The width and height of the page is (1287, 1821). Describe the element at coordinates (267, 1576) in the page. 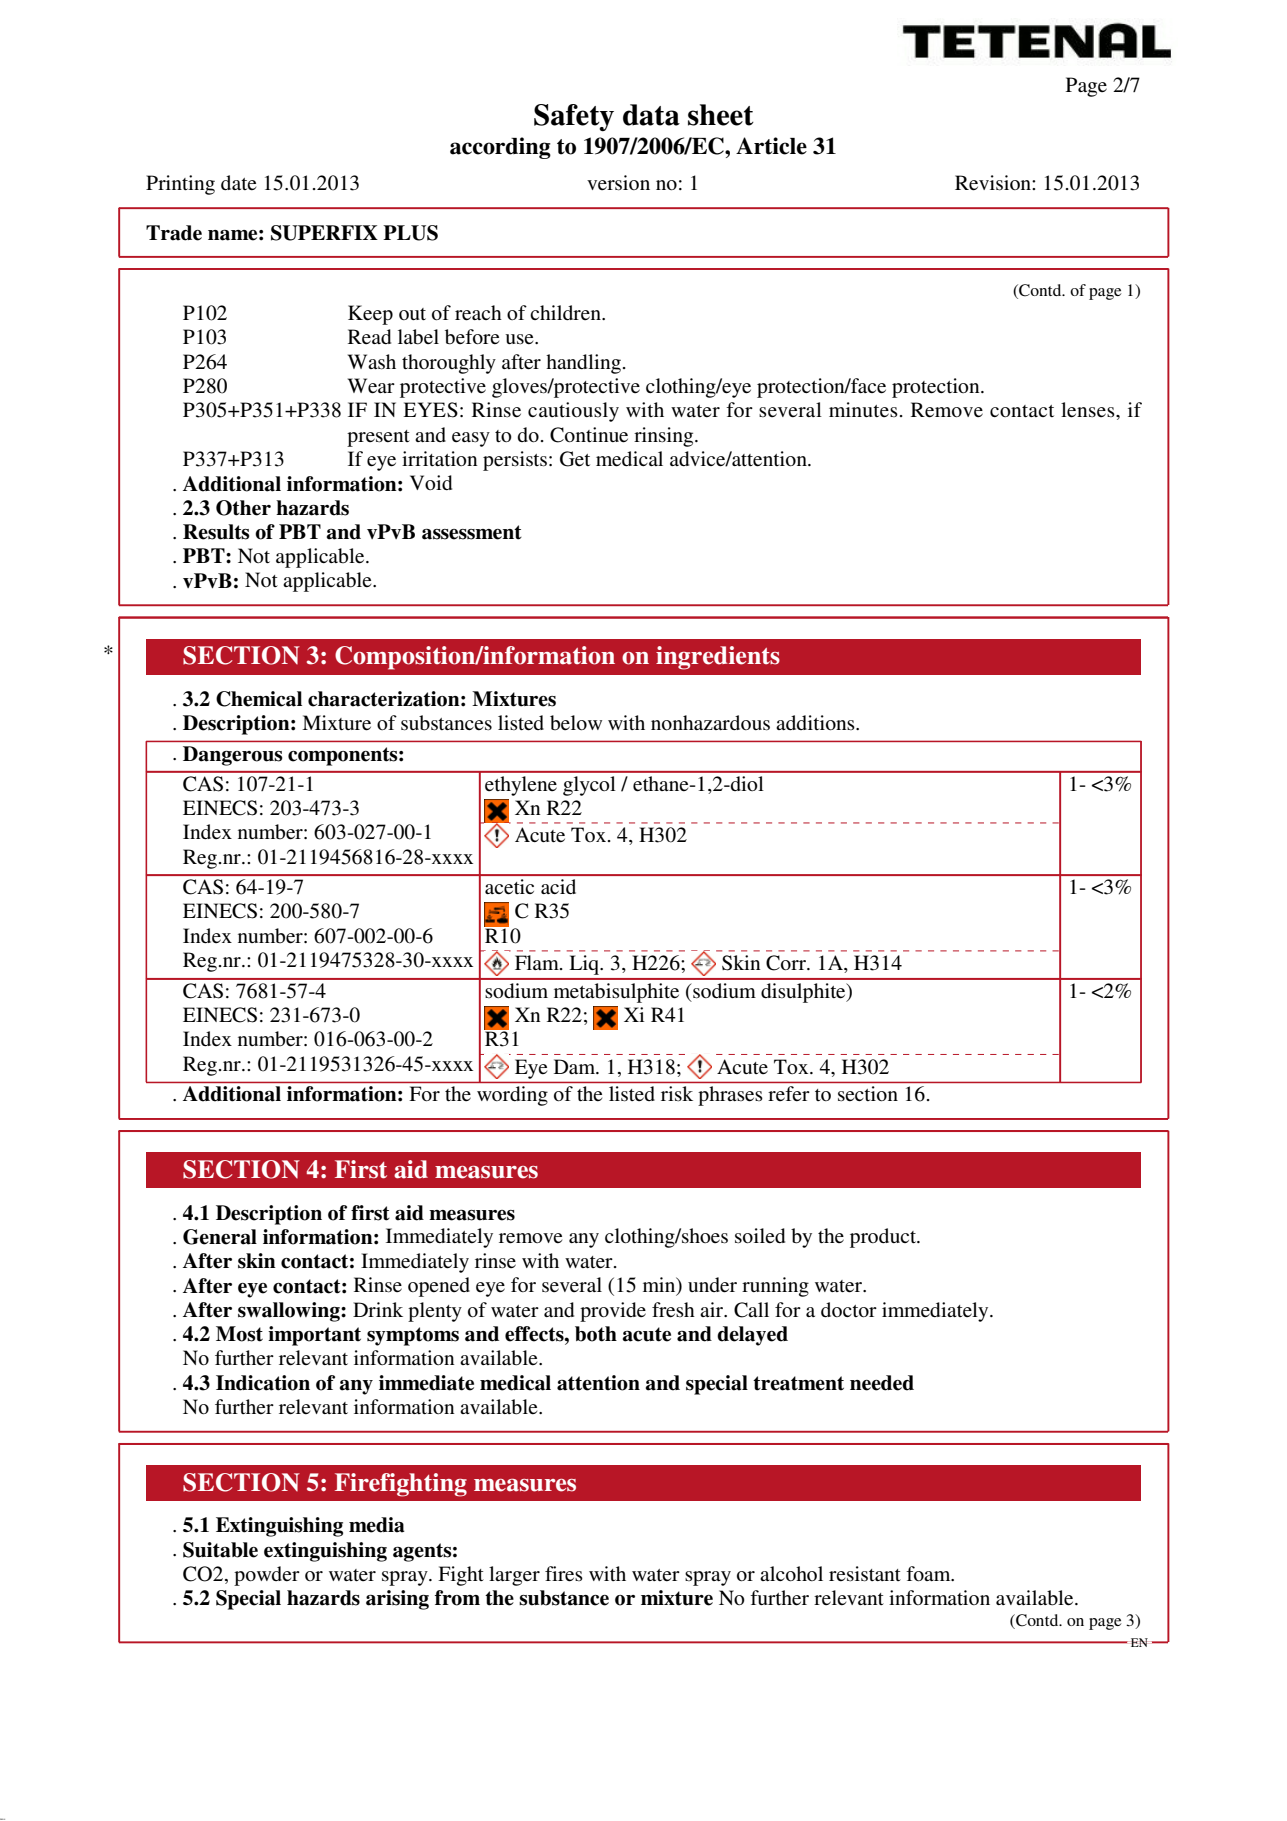

I see `powder` at that location.
